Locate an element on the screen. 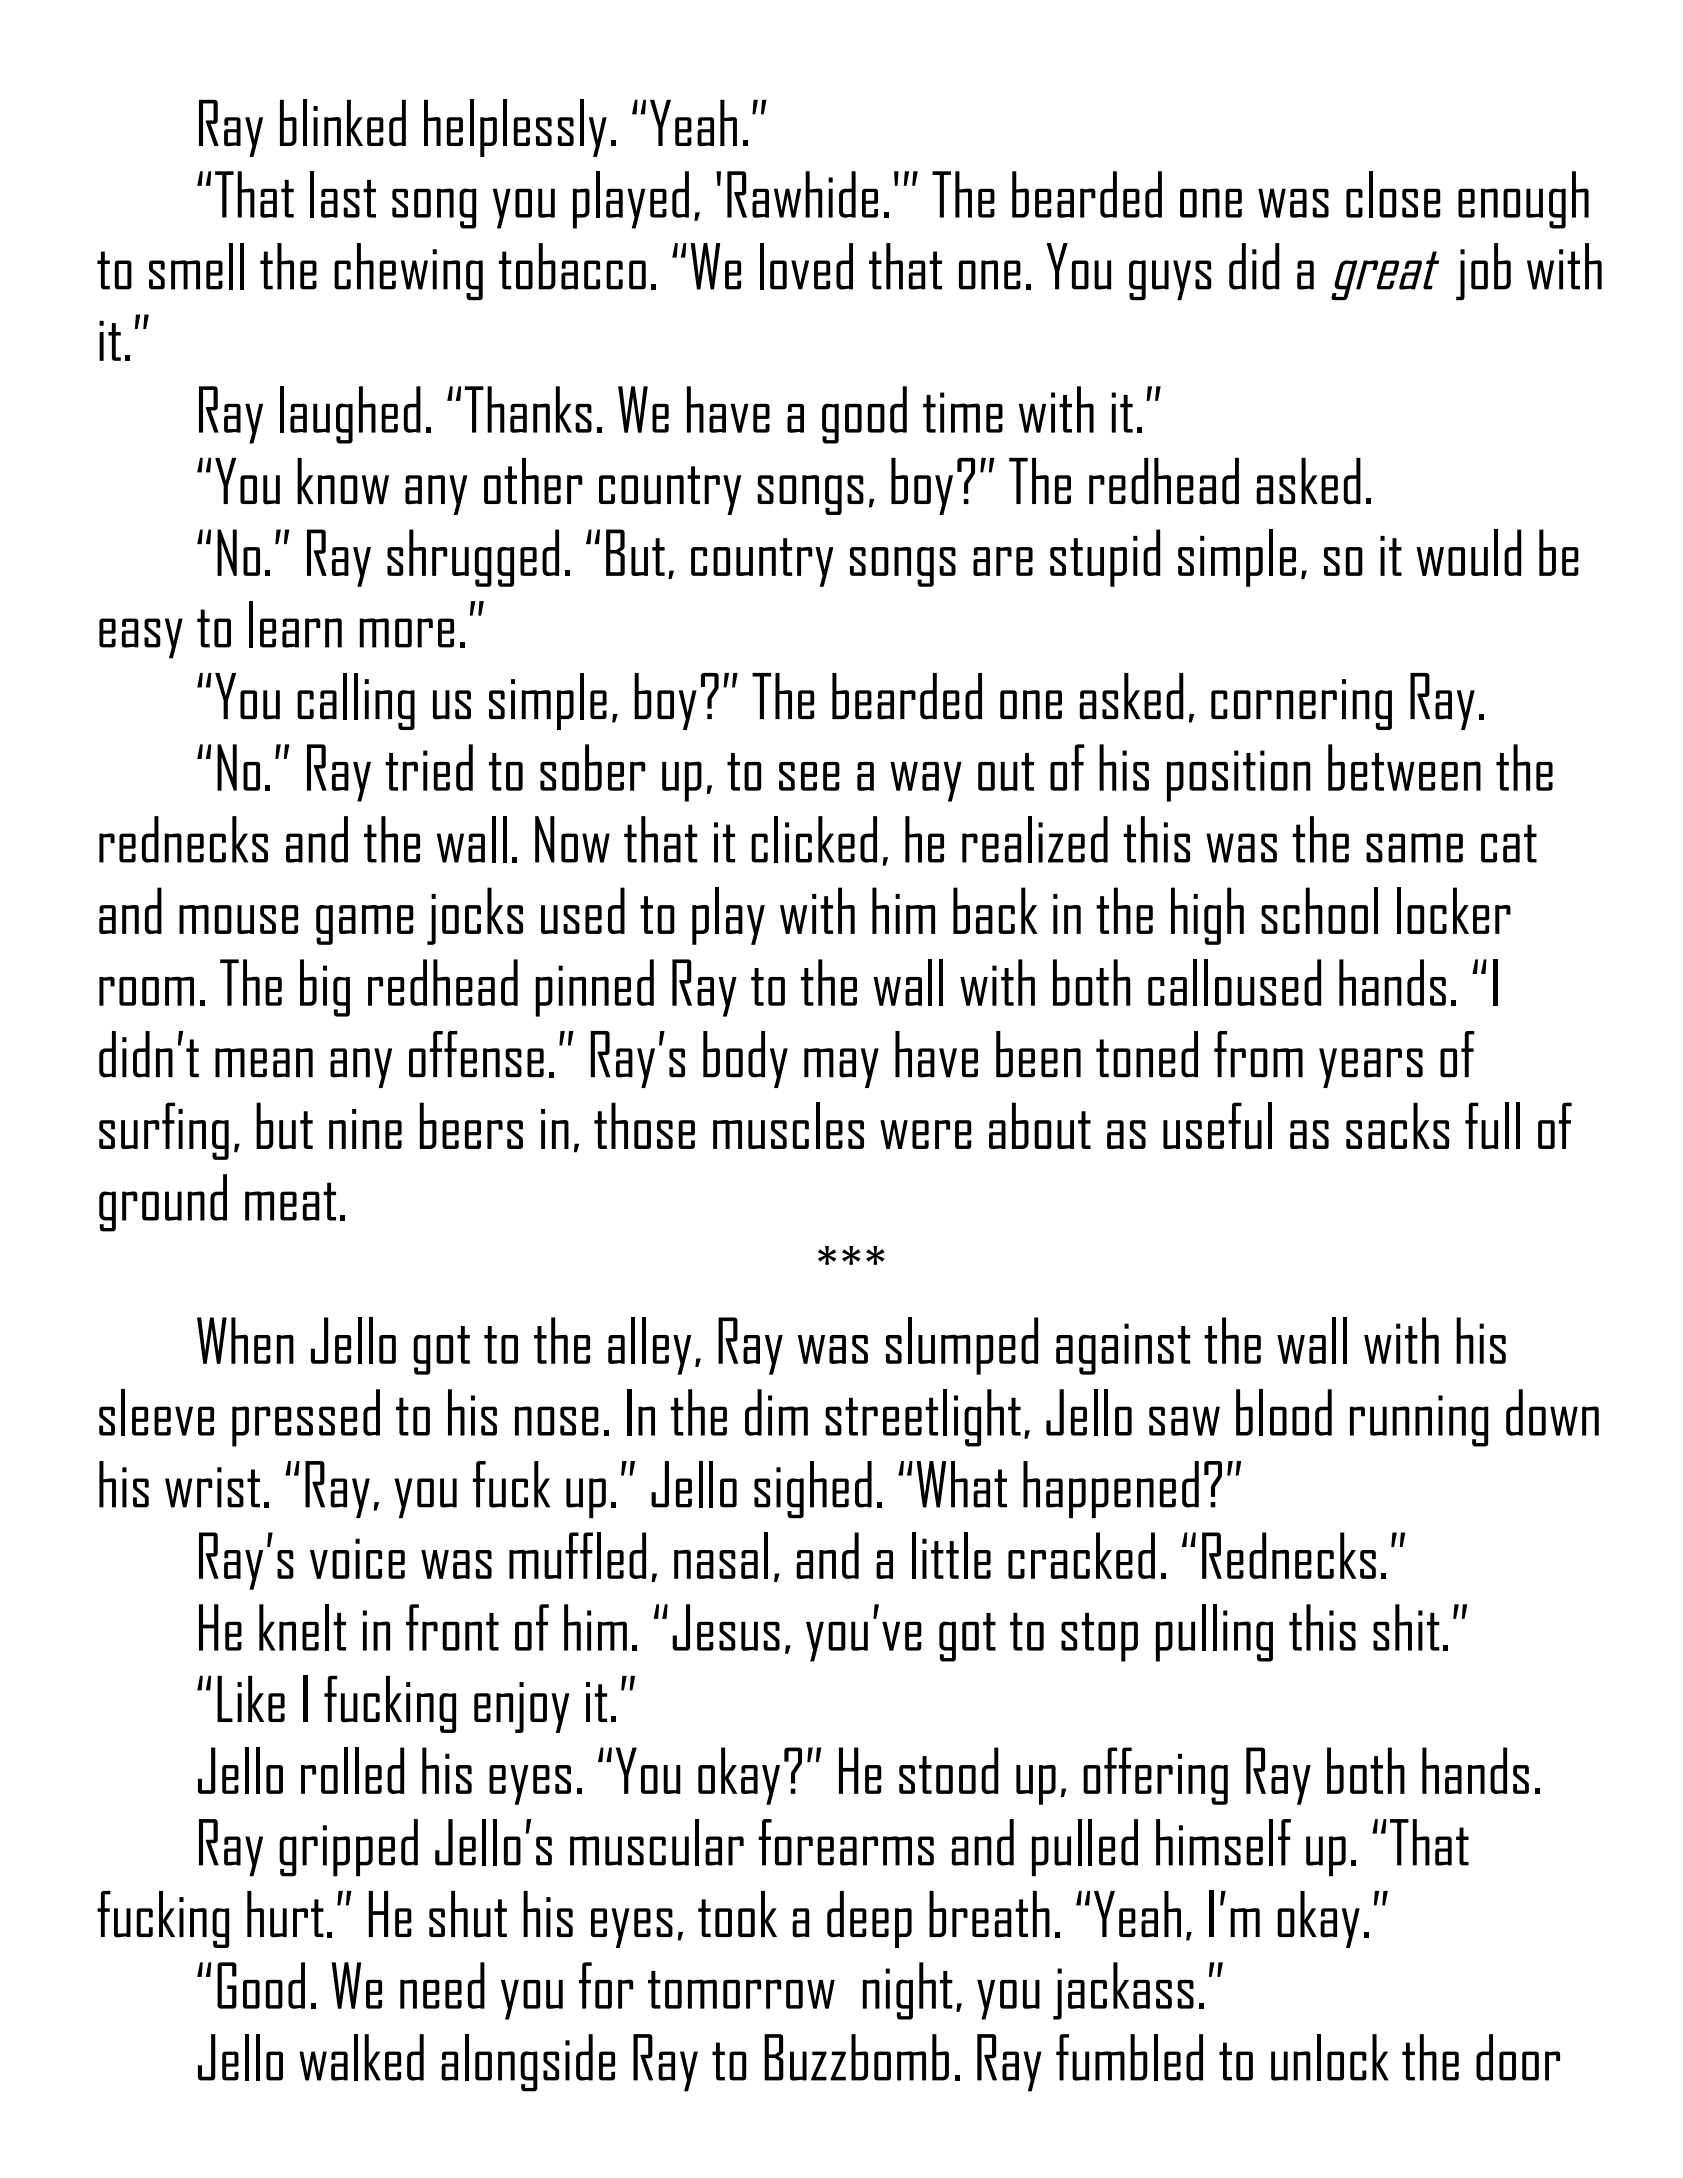  Jesus is located at coordinates (726, 1627).
